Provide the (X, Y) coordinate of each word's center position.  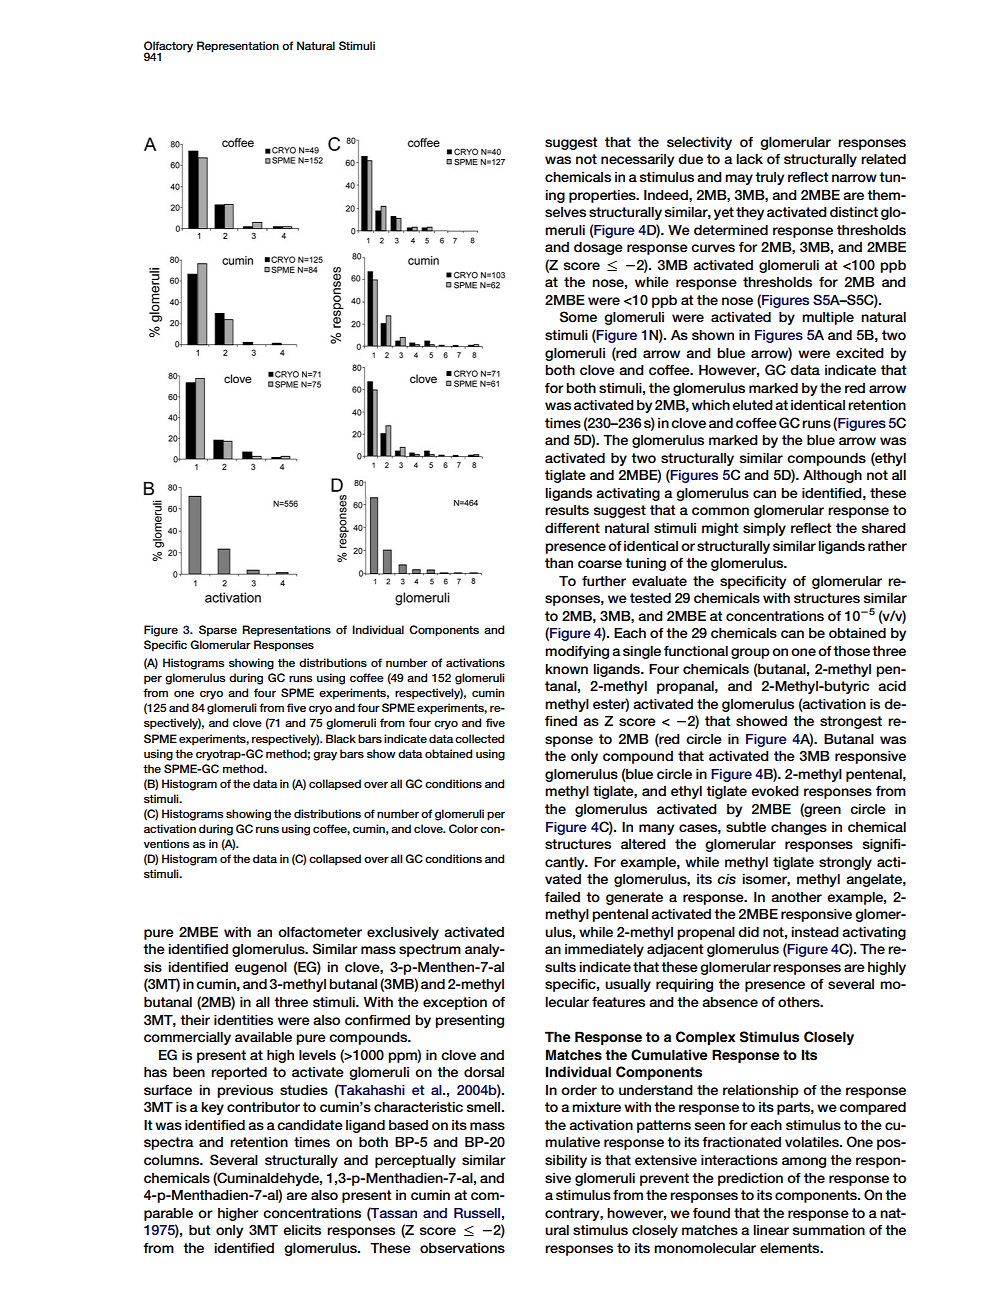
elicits (302, 1230)
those (851, 651)
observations (462, 1248)
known (566, 669)
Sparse (218, 631)
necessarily (637, 160)
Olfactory (168, 48)
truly (769, 178)
